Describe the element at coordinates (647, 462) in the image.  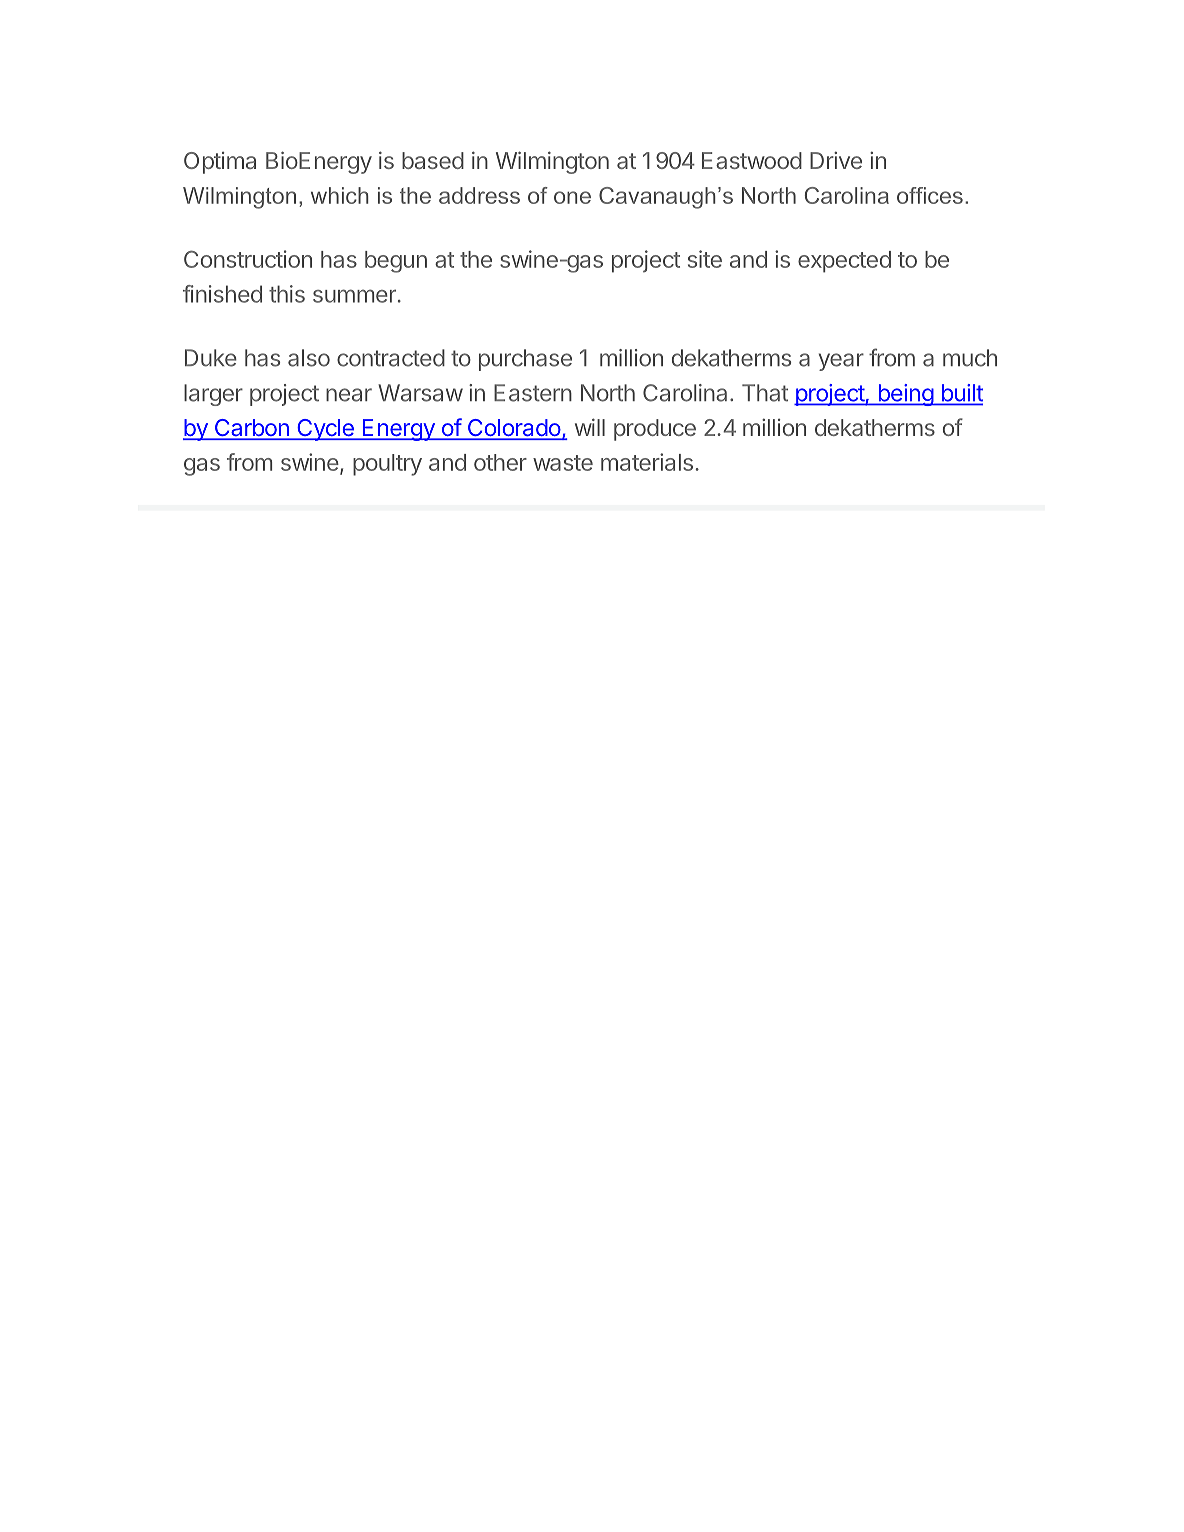
I see `materials` at that location.
